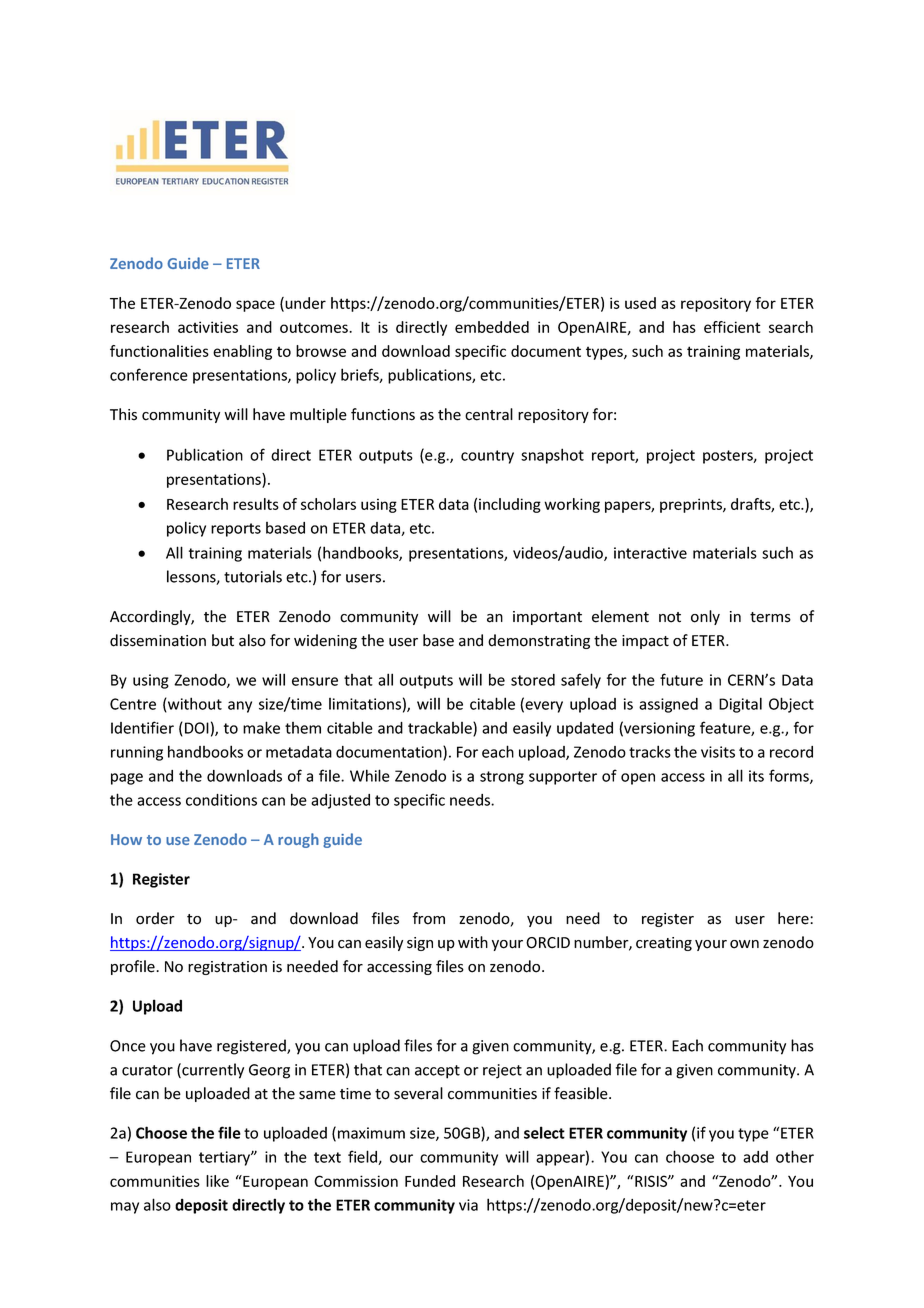  I want to click on trackable, so click(441, 729).
